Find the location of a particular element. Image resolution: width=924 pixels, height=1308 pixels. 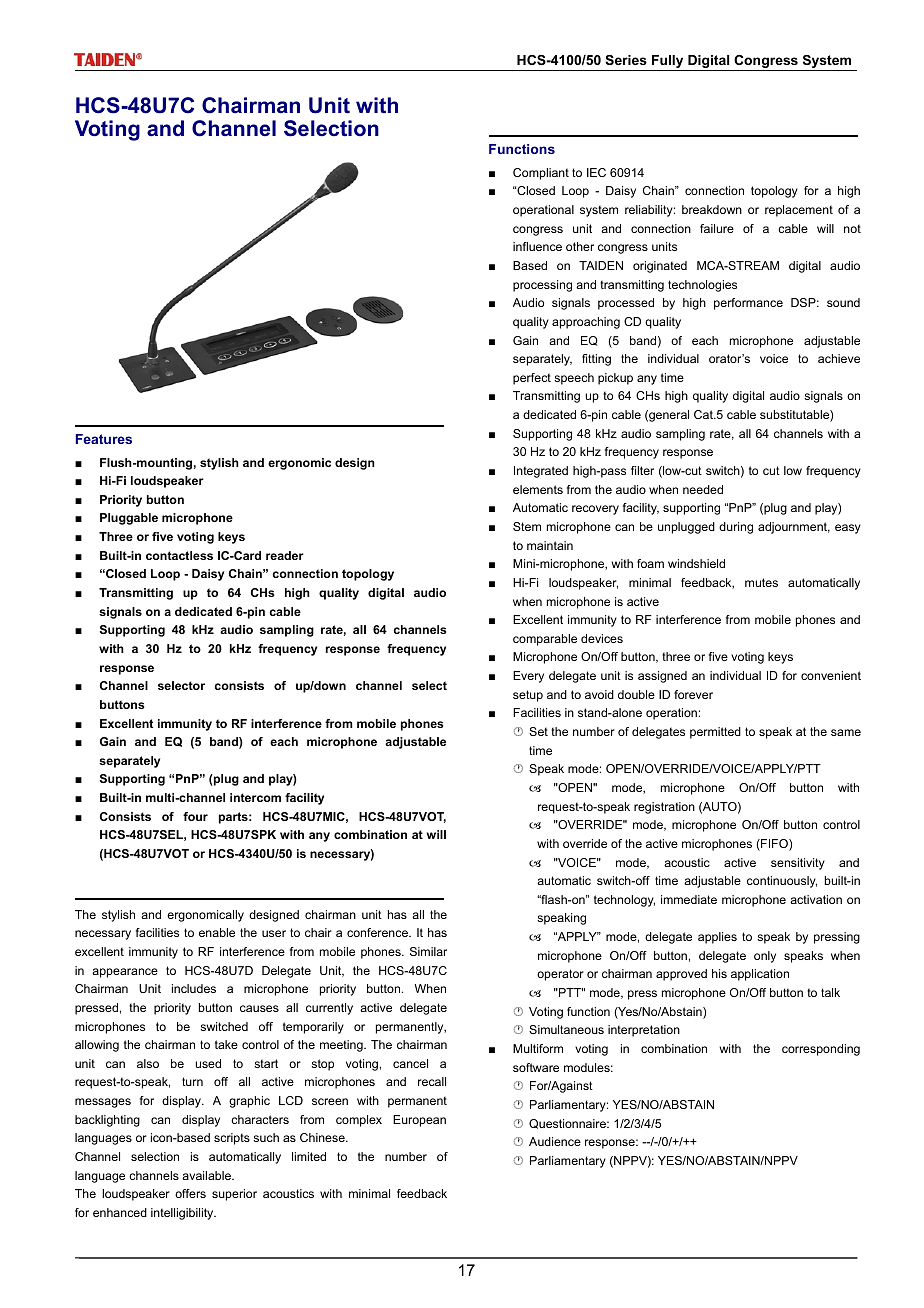

offers is located at coordinates (190, 1193).
